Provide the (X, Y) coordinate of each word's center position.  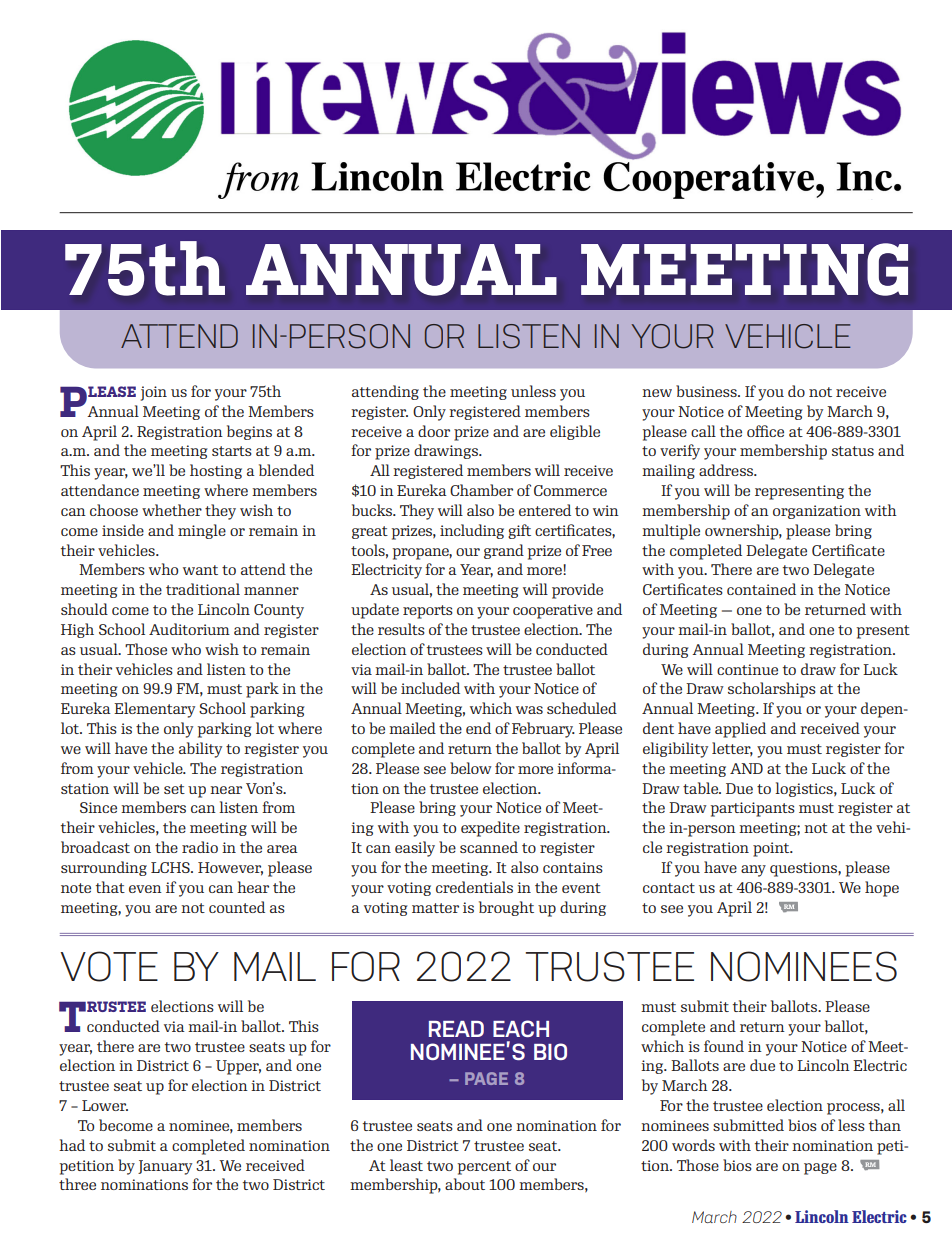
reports (428, 612)
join (154, 393)
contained (761, 589)
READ (456, 1029)
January (165, 1167)
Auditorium (189, 629)
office (765, 431)
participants (753, 809)
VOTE (109, 966)
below (471, 768)
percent (484, 1168)
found (724, 1046)
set (174, 789)
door (434, 431)
